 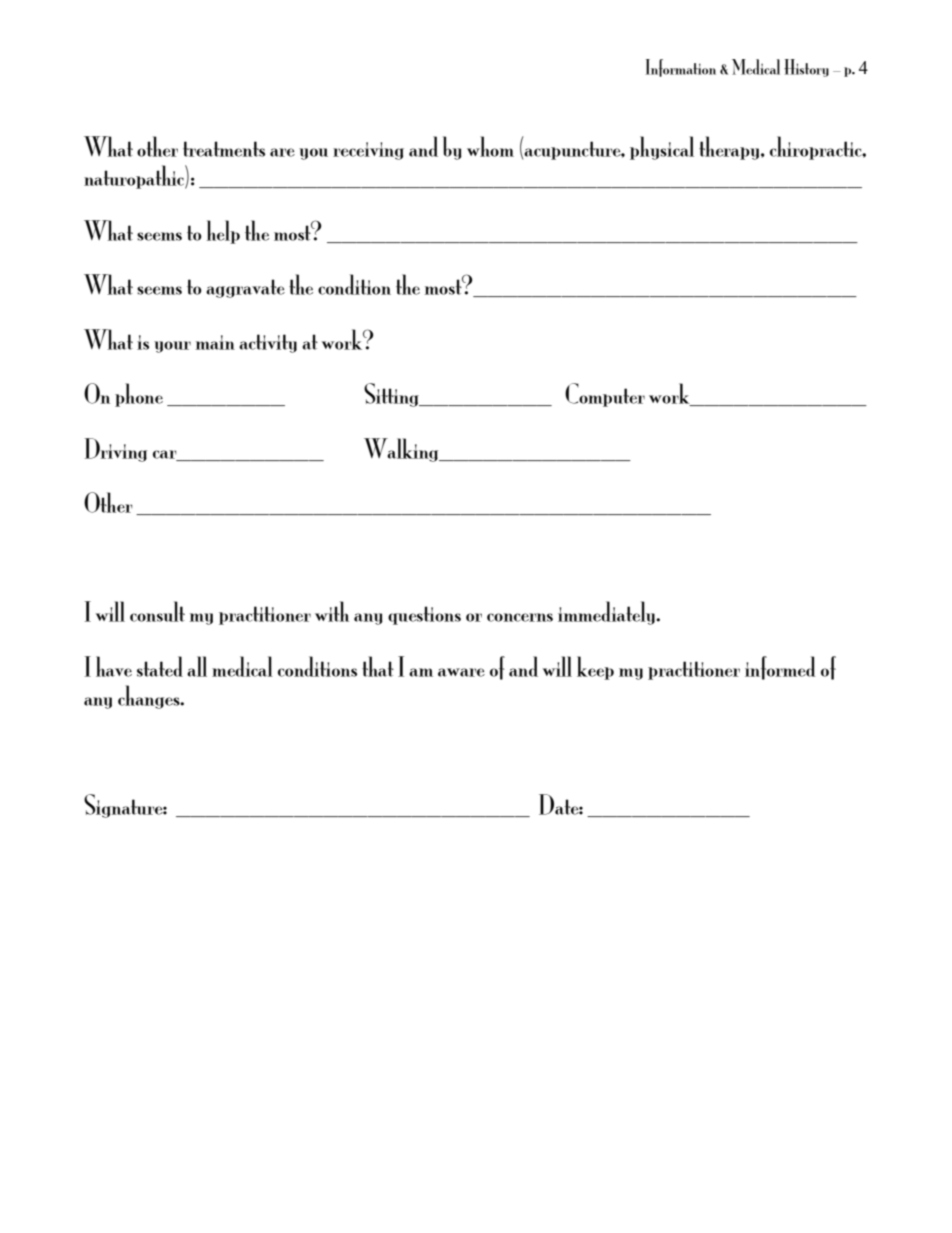 I want to click on whom, so click(x=490, y=146).
